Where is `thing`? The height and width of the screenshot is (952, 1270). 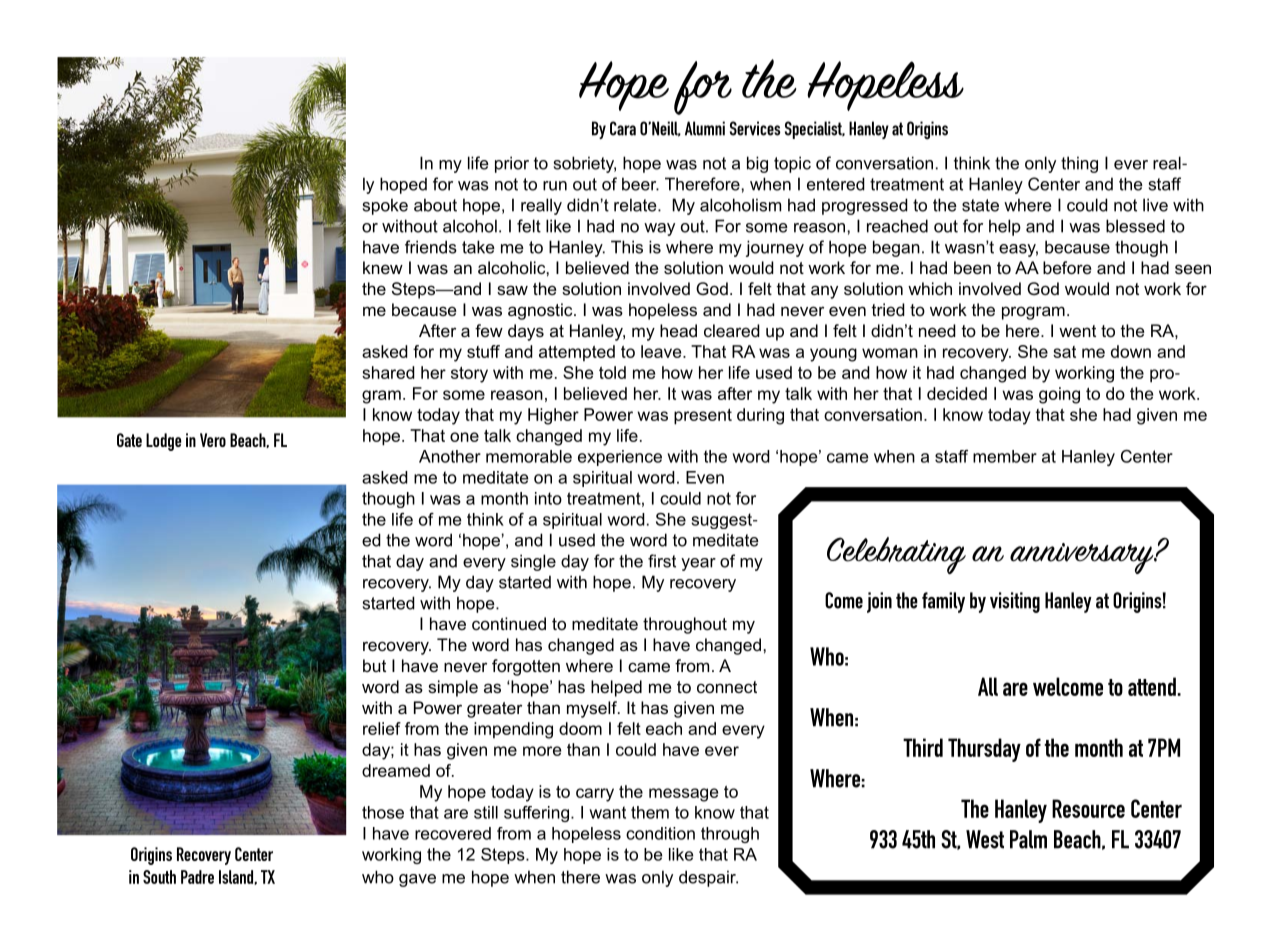
thing is located at coordinates (1079, 164).
